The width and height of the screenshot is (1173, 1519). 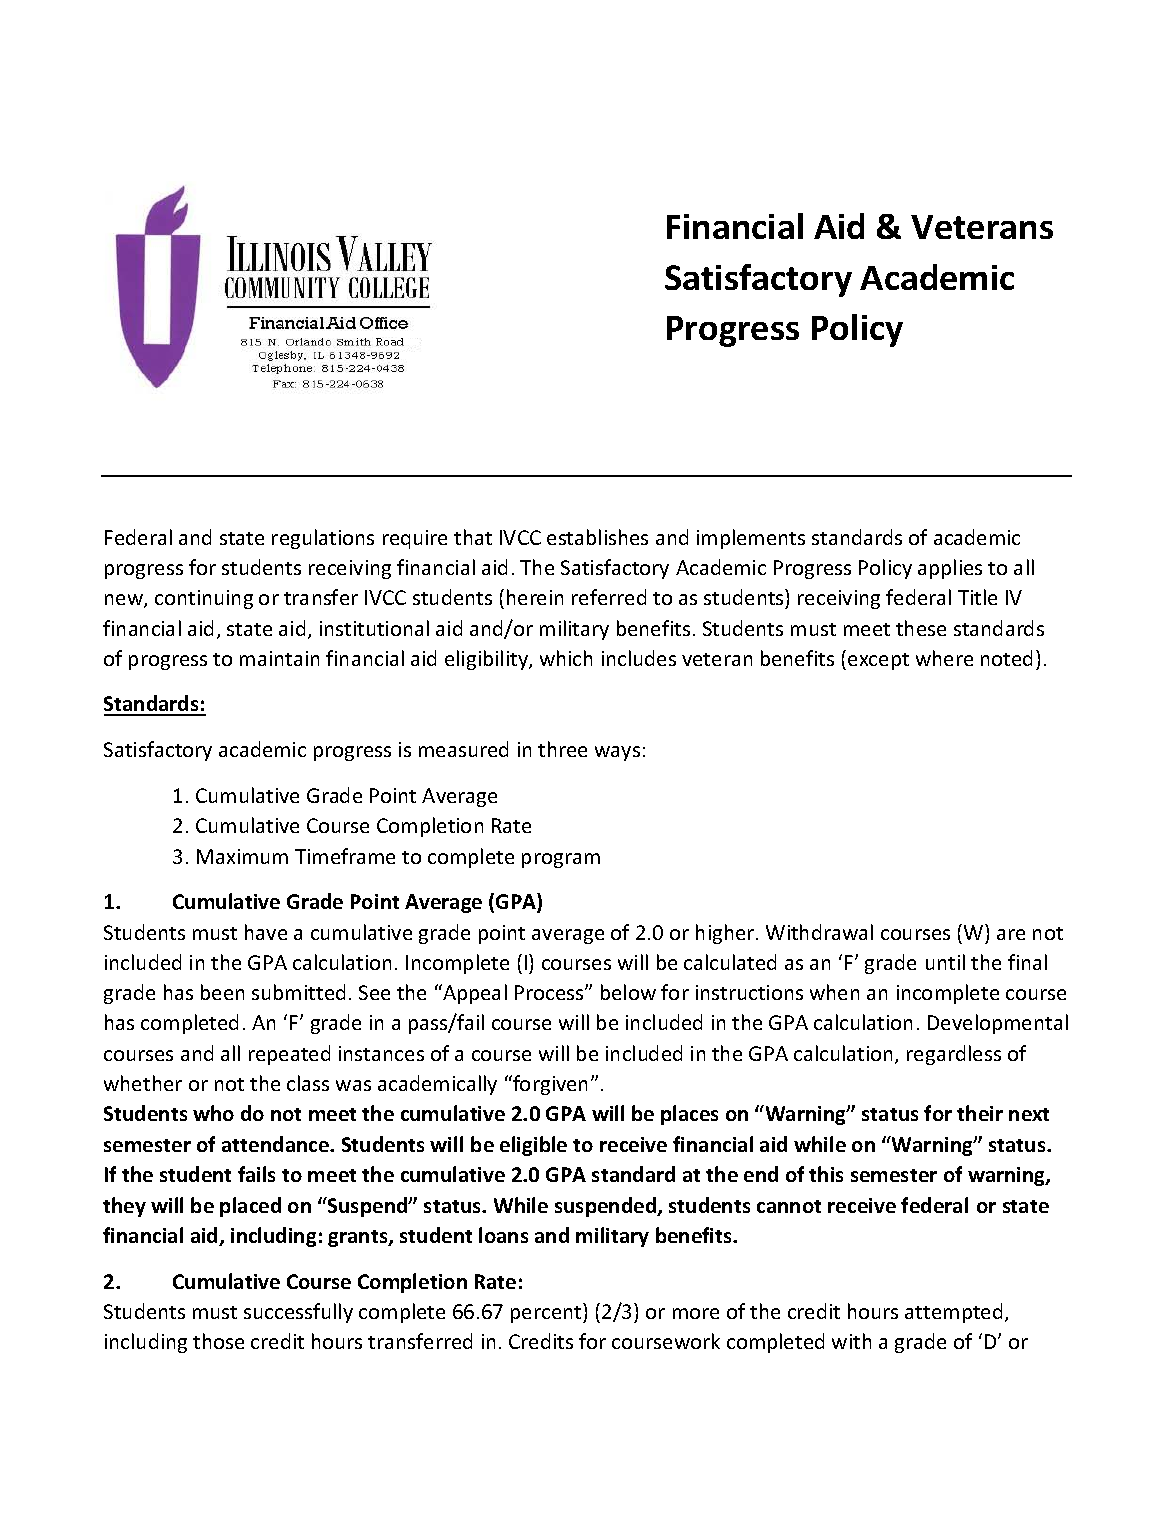 What do you see at coordinates (204, 599) in the screenshot?
I see `continuing` at bounding box center [204, 599].
